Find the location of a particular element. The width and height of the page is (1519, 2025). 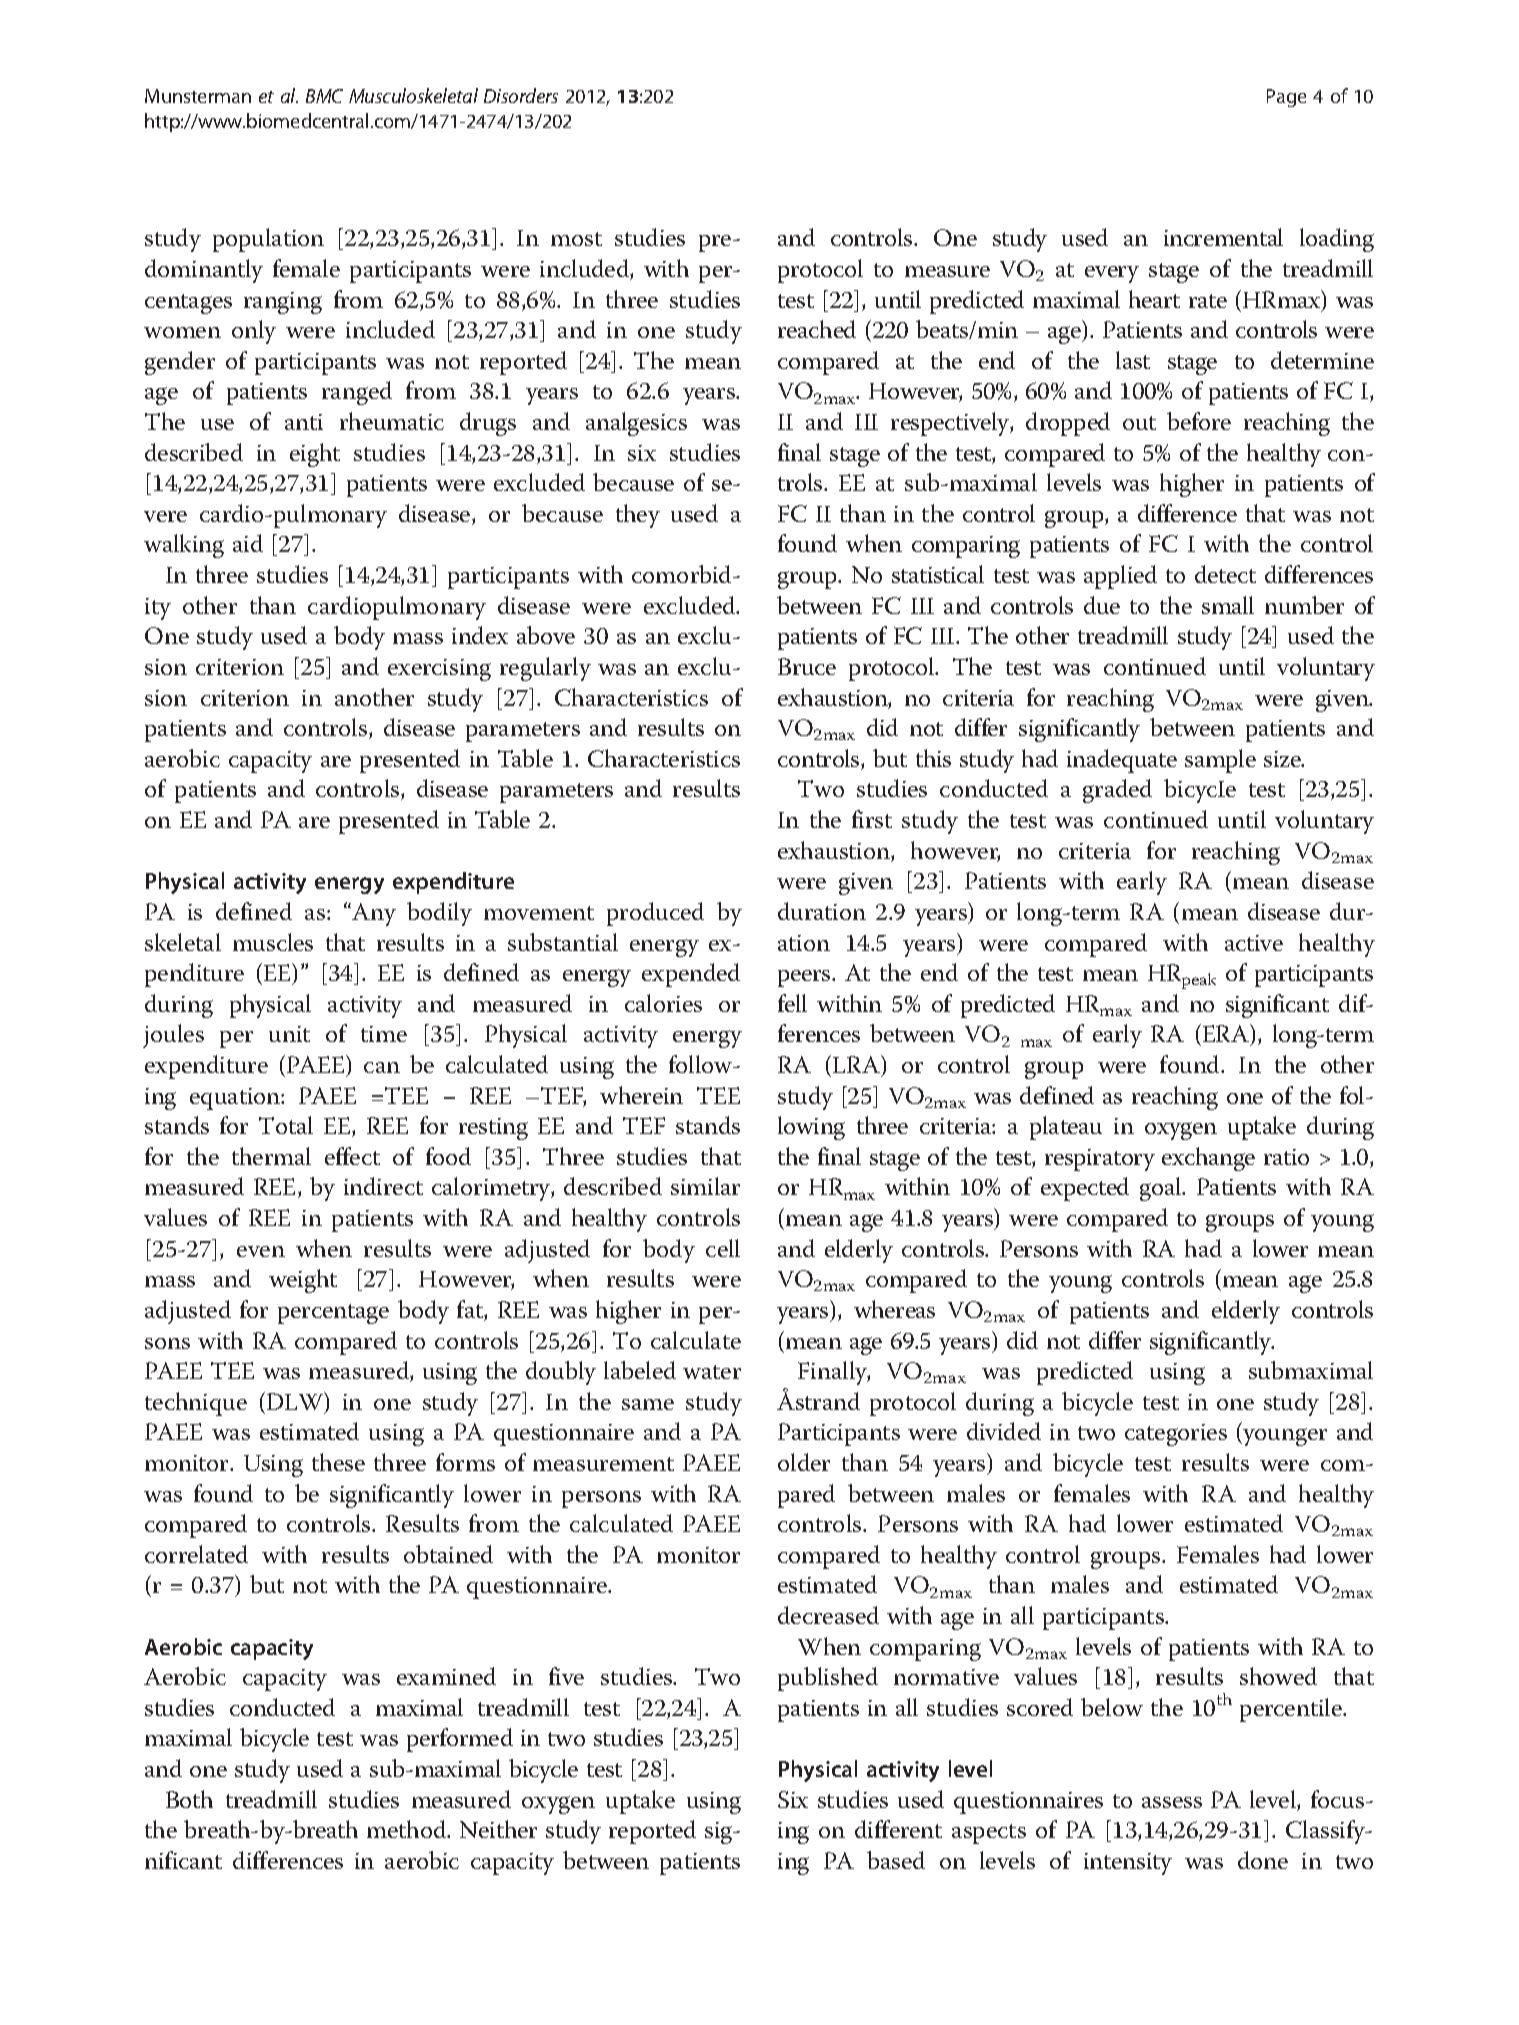

active is located at coordinates (1254, 943).
